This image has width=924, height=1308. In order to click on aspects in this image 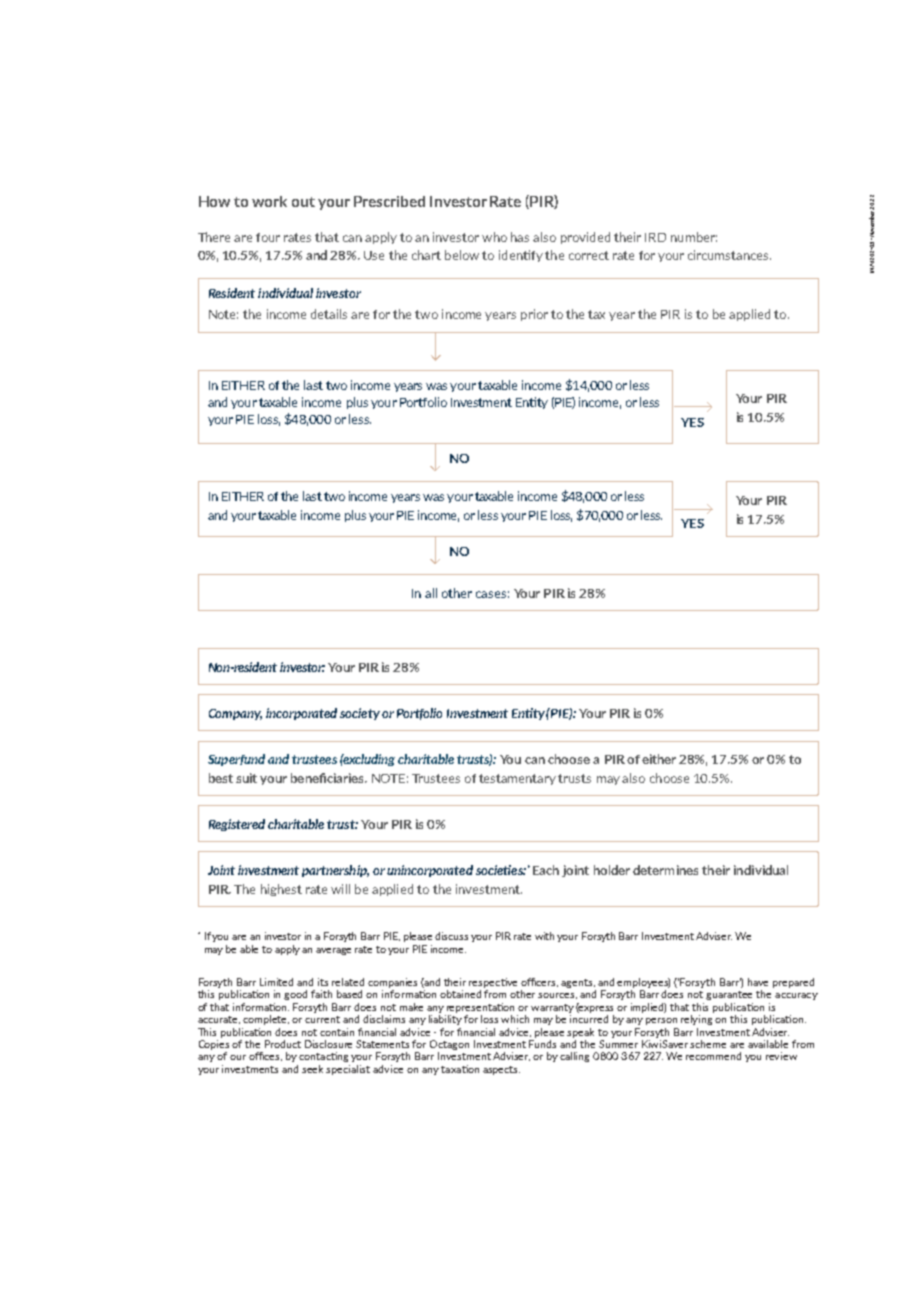, I will do `click(501, 1070)`.
